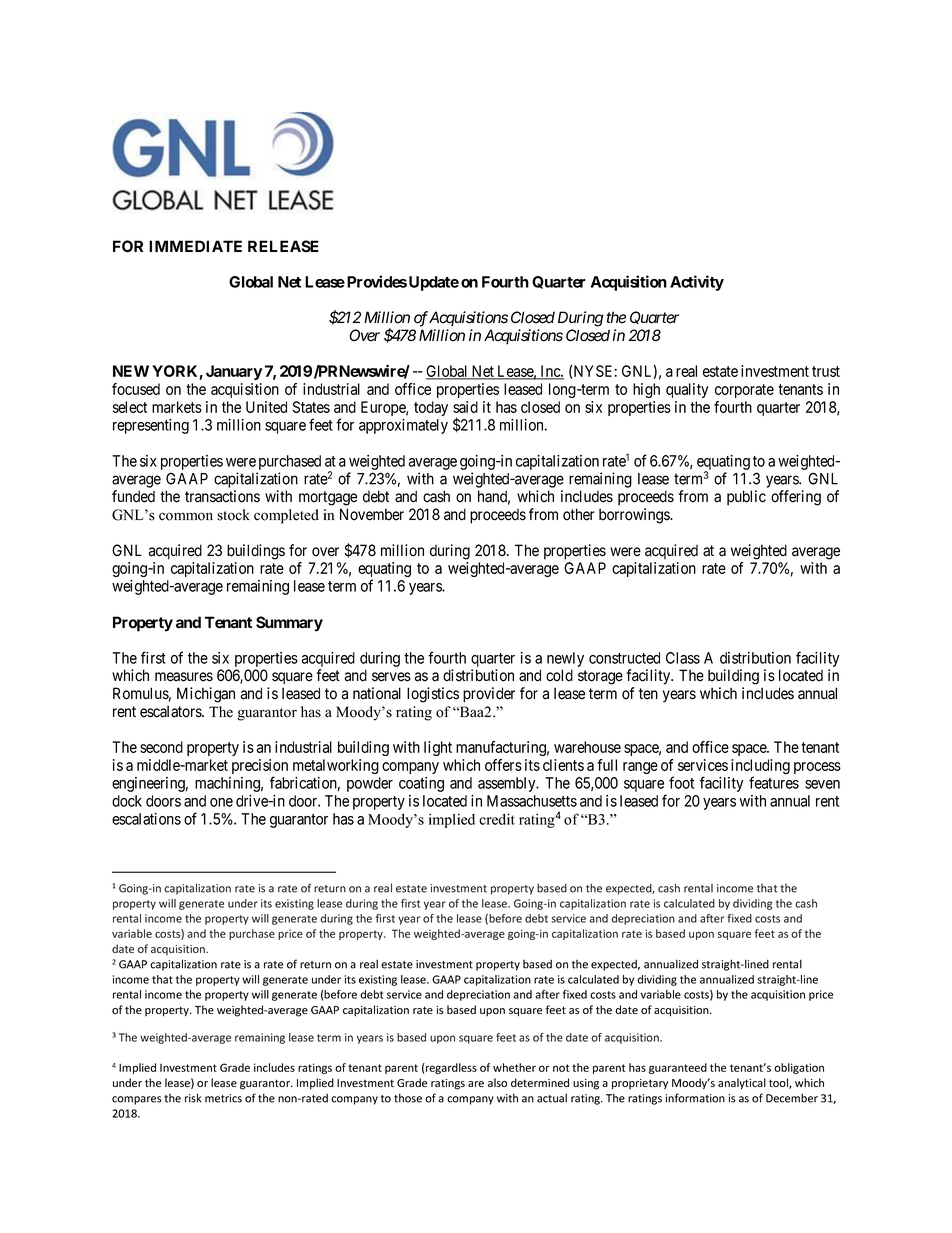 This screenshot has width=952, height=1233. What do you see at coordinates (742, 1083) in the screenshot?
I see `analytical` at bounding box center [742, 1083].
